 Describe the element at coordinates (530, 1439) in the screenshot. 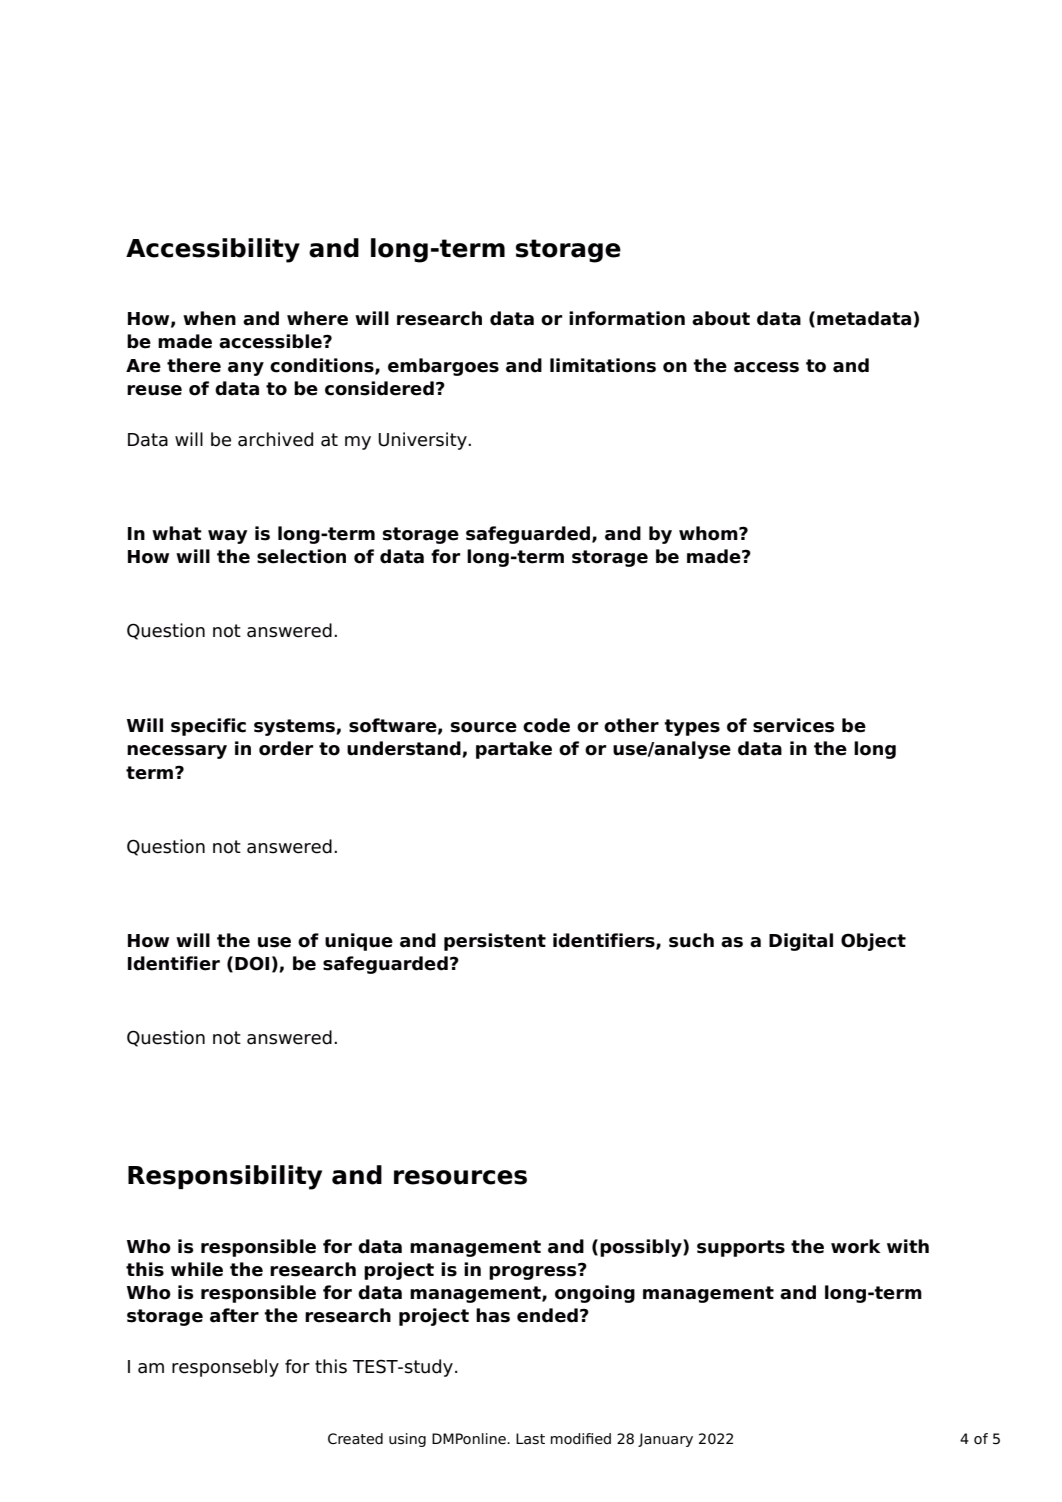

I see `Last` at that location.
